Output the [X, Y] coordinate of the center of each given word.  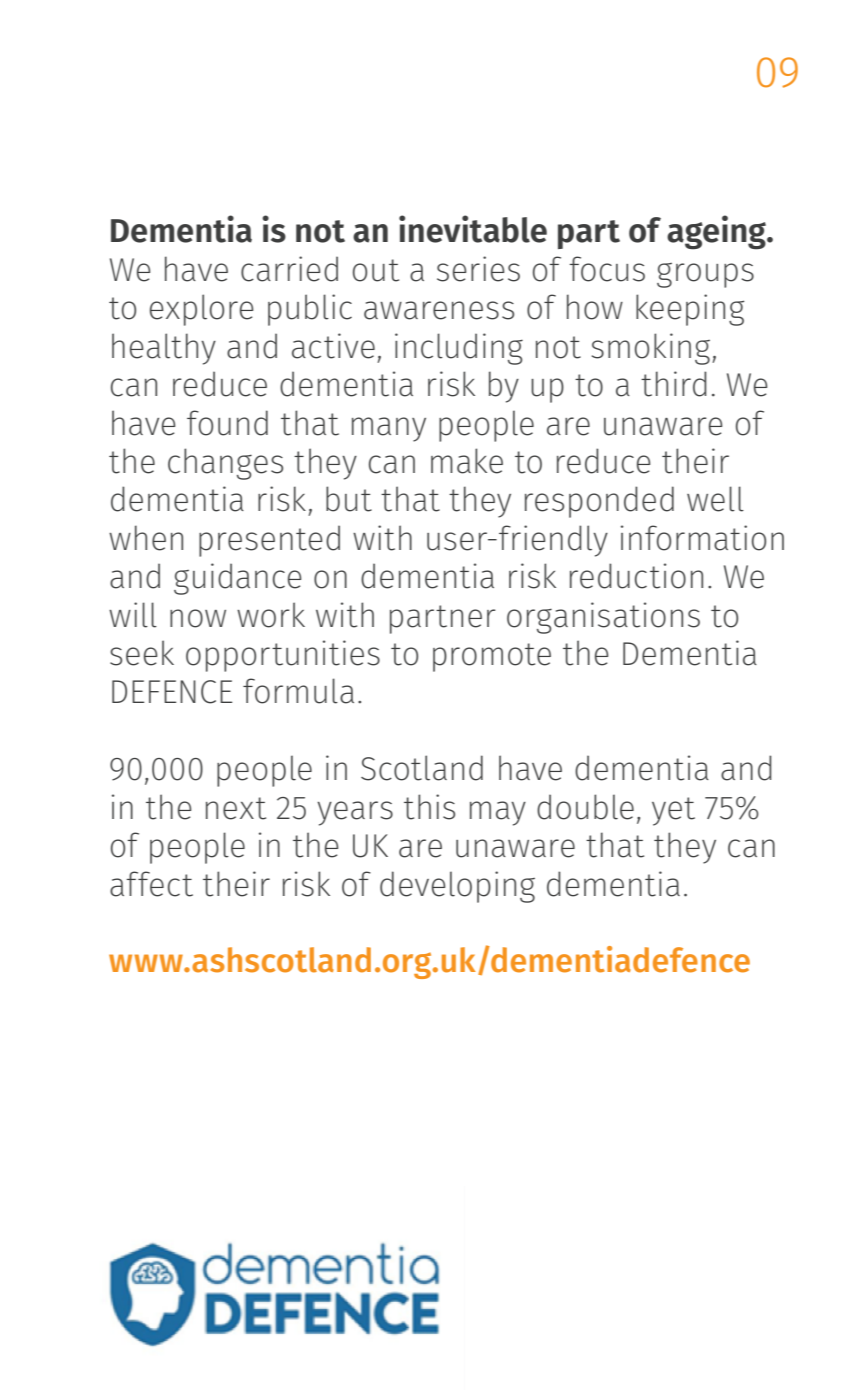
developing [457, 887]
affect [151, 884]
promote [492, 657]
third [674, 384]
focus [607, 269]
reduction [636, 576]
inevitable [473, 229]
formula [298, 691]
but [349, 499]
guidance [237, 579]
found [227, 423]
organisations [603, 618]
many [389, 429]
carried [289, 269]
